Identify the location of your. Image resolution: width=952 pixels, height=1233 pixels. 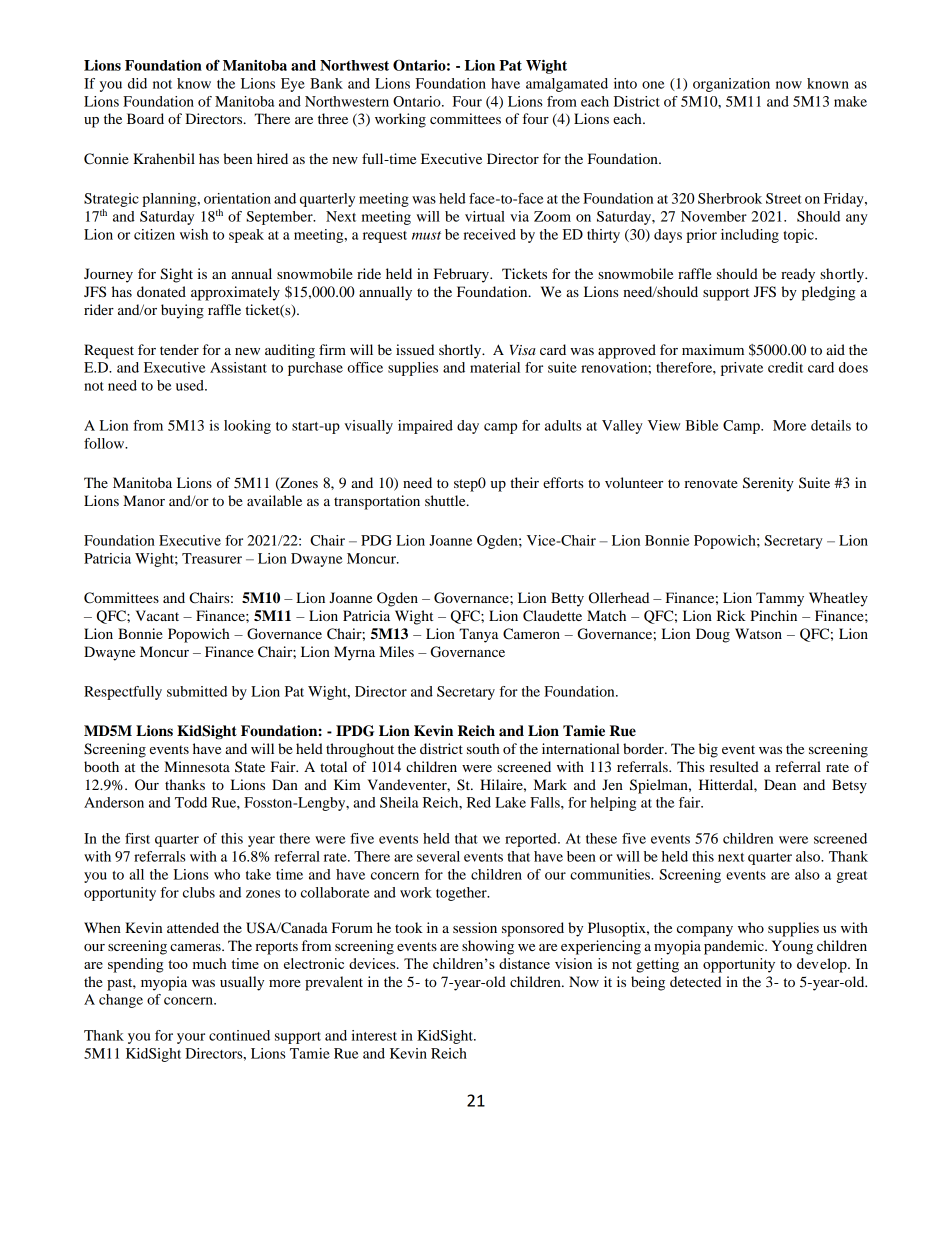
(191, 1038).
